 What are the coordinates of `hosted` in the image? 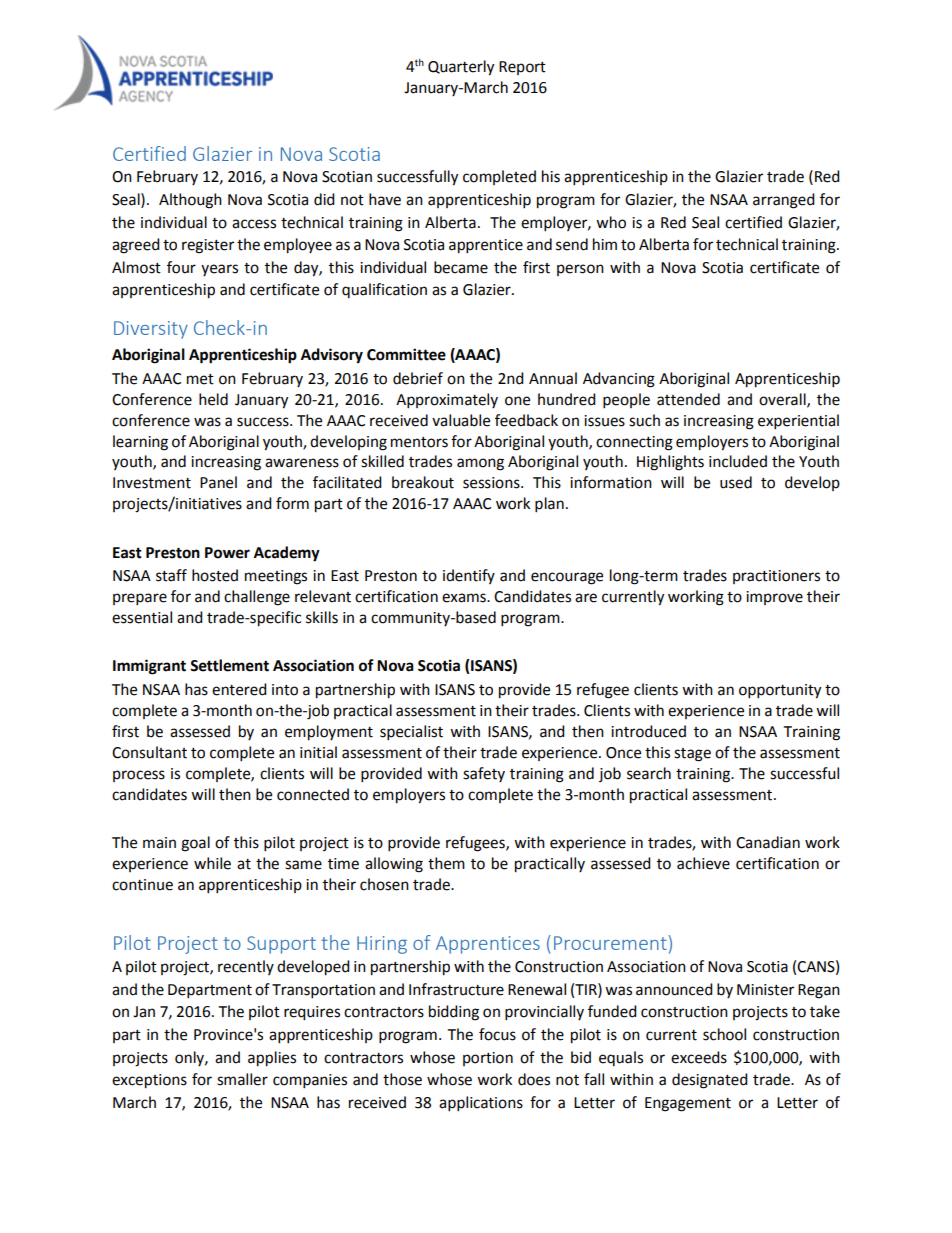 It's located at (215, 575).
